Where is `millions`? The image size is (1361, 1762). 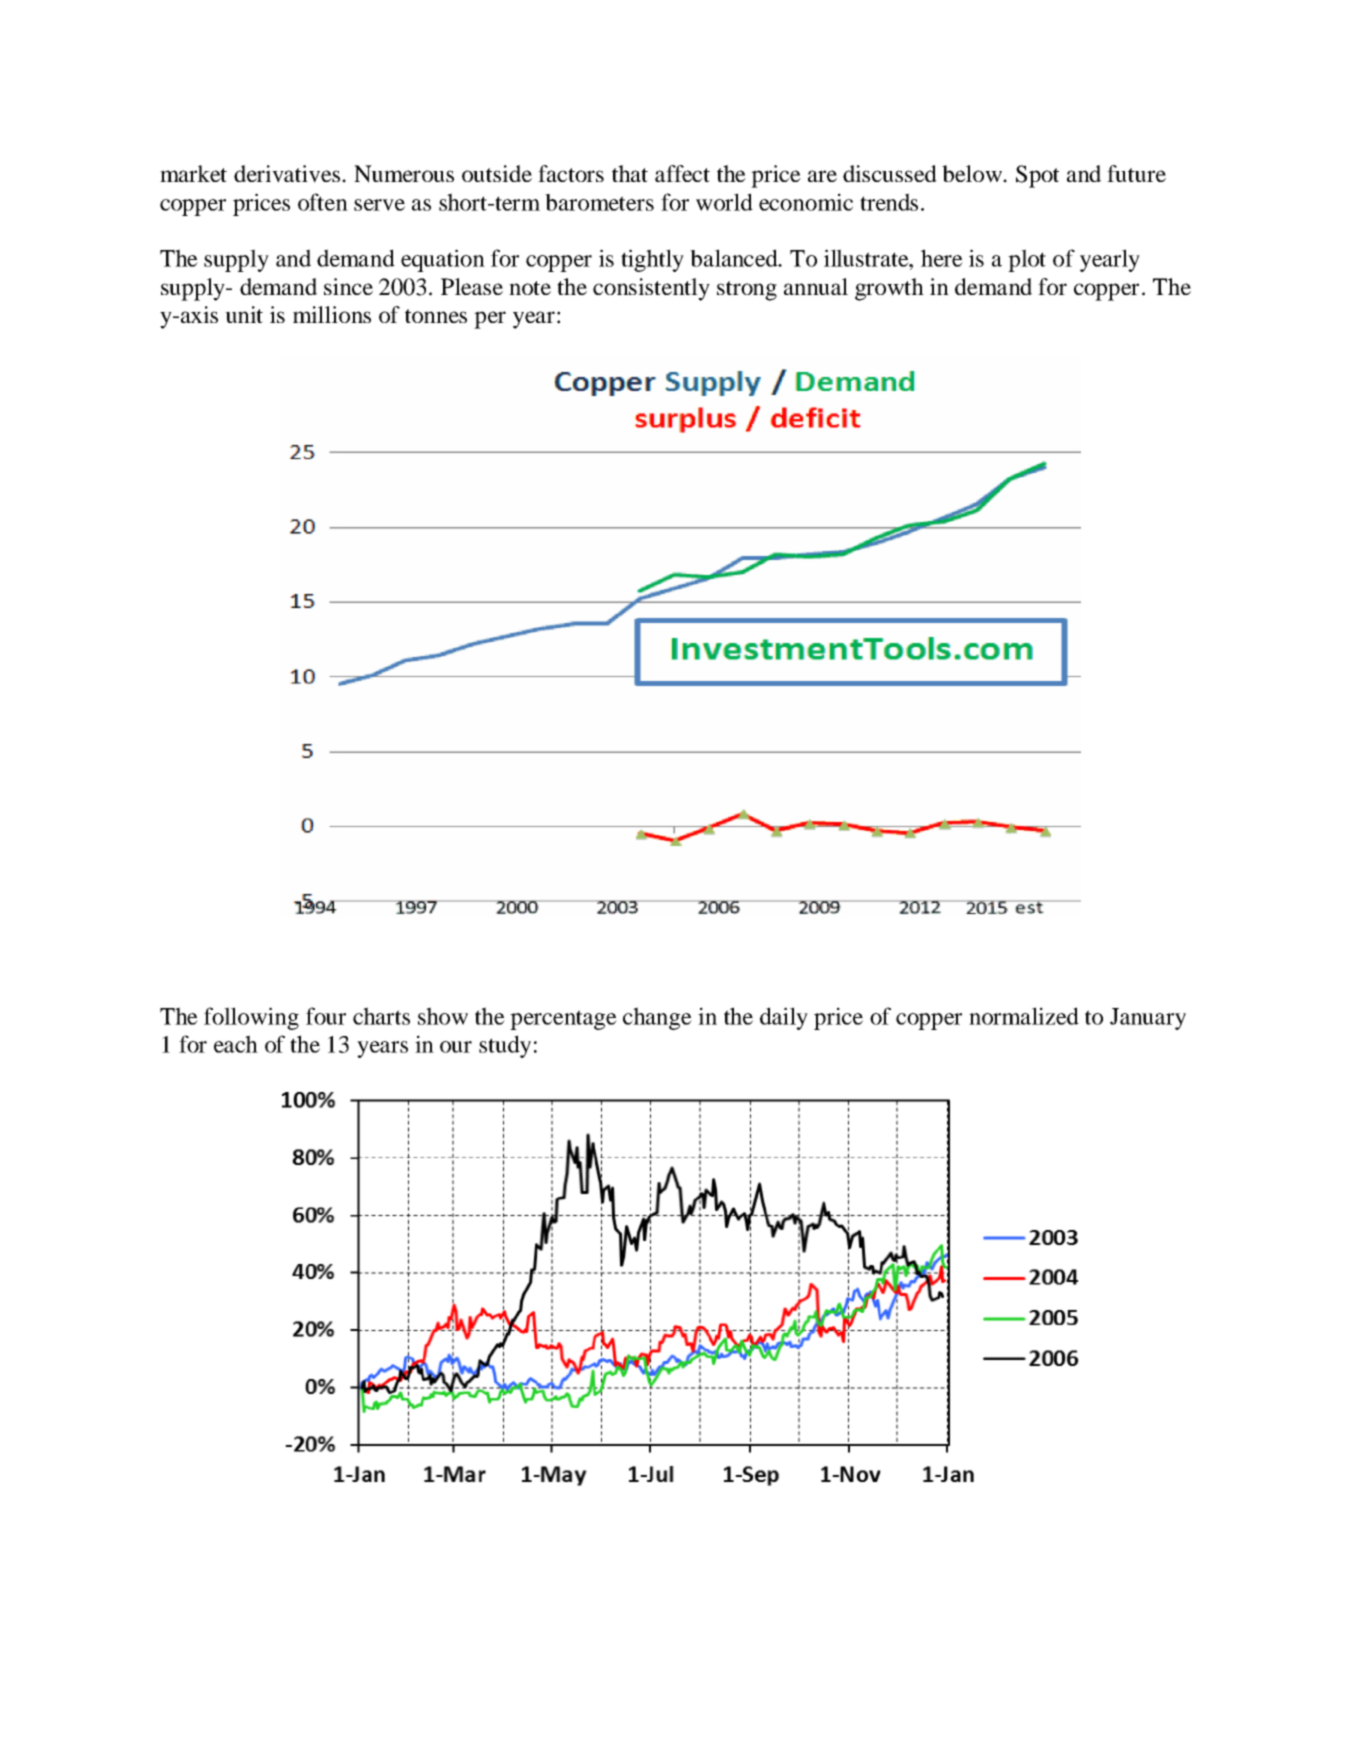
millions is located at coordinates (332, 314).
